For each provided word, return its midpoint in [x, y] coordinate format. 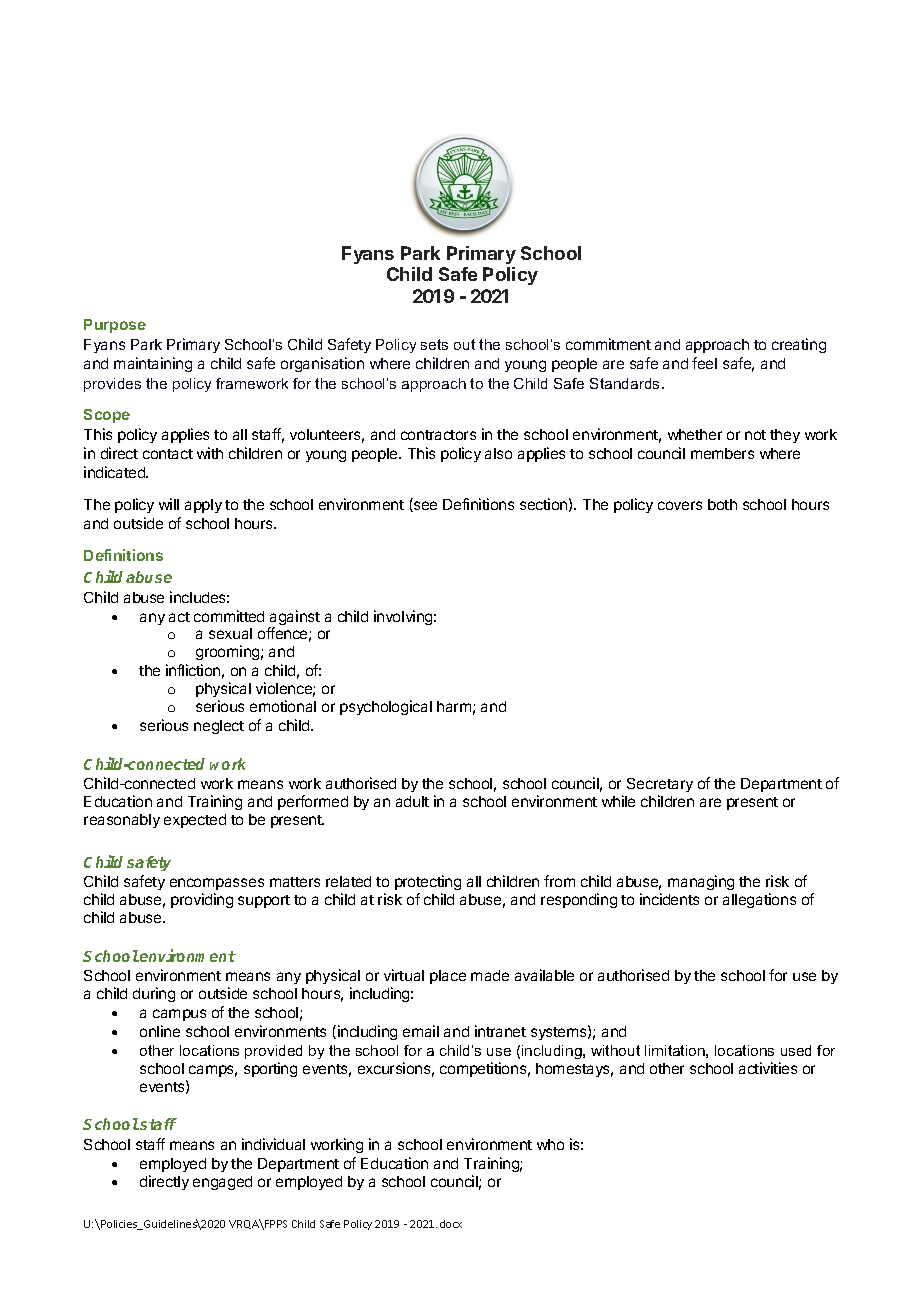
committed [229, 616]
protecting [428, 884]
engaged [222, 1183]
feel [704, 363]
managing [701, 882]
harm [454, 706]
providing [202, 900]
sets [434, 344]
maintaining [153, 364]
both [722, 504]
